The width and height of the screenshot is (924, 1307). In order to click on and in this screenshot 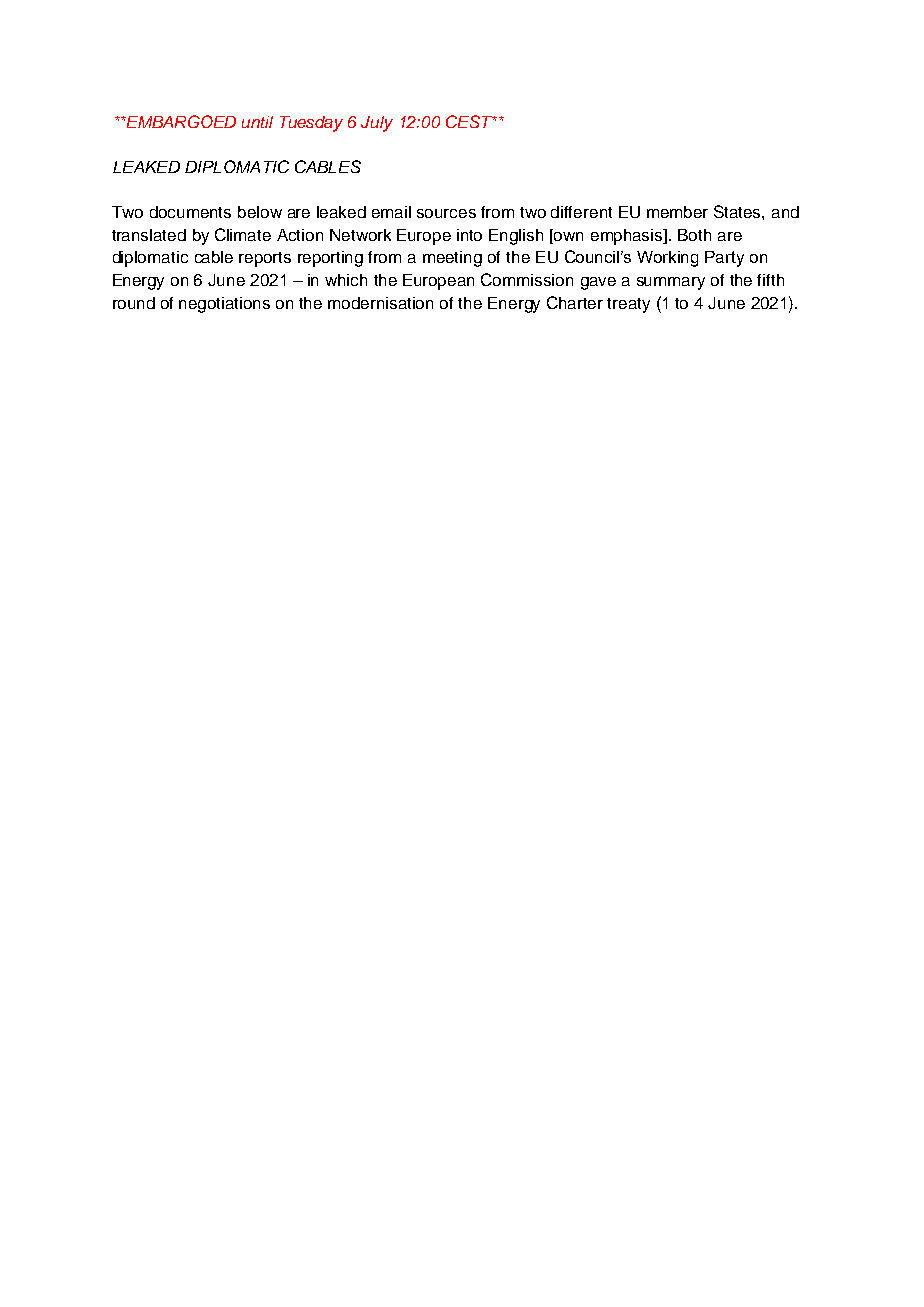, I will do `click(785, 212)`.
